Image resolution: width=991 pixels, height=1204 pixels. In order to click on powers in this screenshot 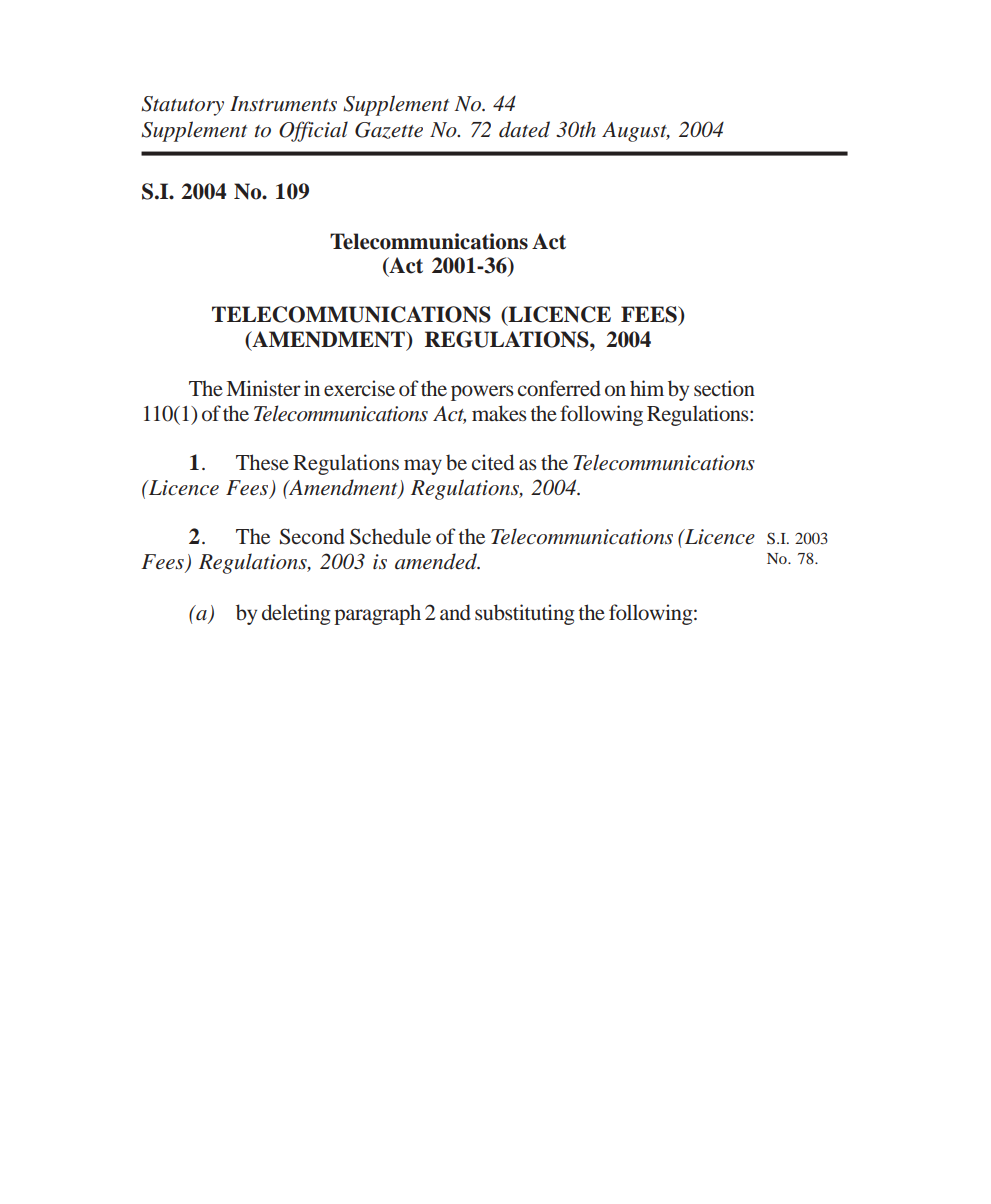, I will do `click(482, 393)`.
